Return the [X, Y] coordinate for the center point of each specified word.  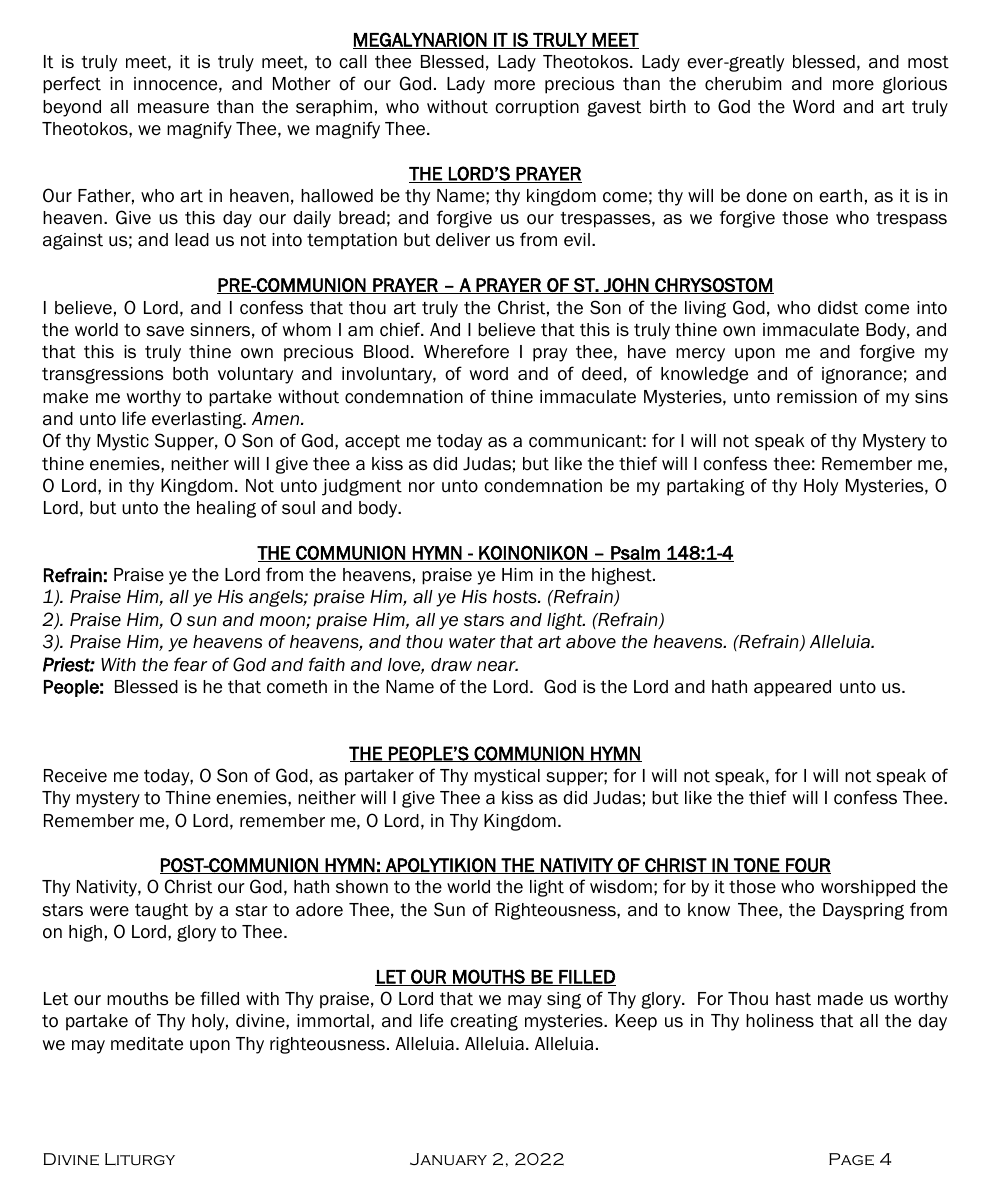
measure [173, 108]
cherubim [743, 84]
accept [372, 443]
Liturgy [140, 1159]
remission [817, 397]
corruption [537, 108]
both [190, 374]
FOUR [807, 866]
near [497, 666]
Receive [75, 776]
